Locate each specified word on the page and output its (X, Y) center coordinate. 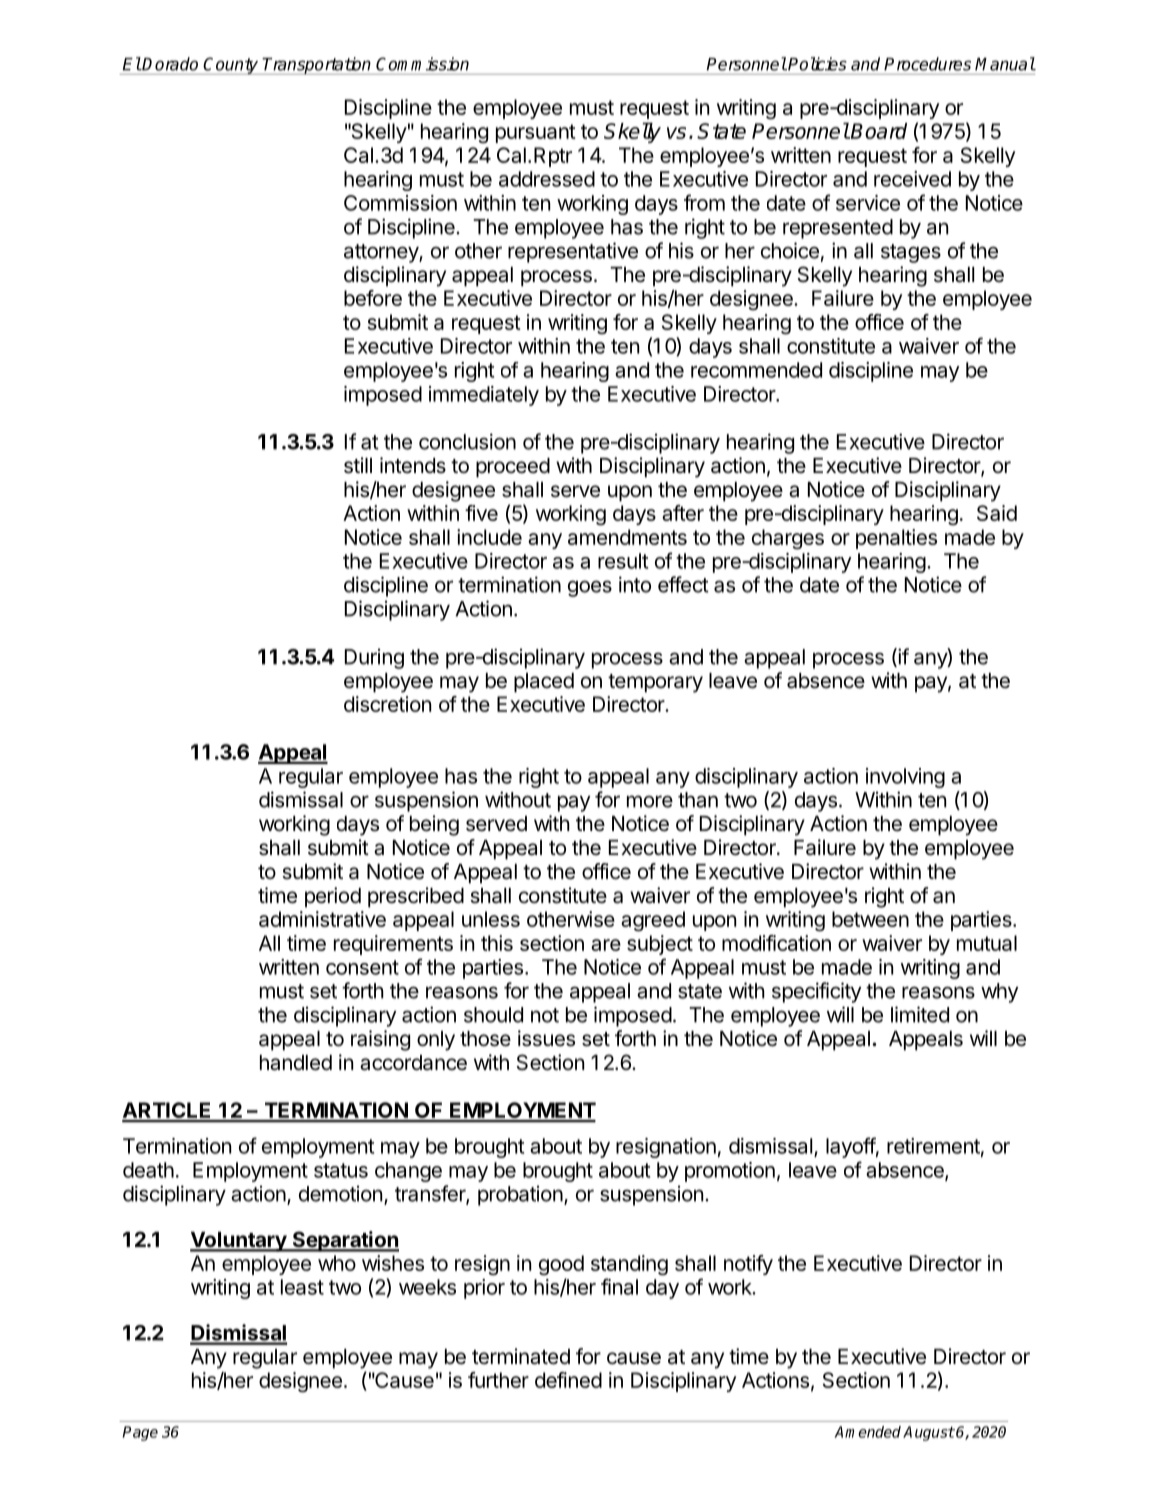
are (606, 945)
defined (568, 1380)
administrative (322, 919)
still (358, 465)
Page (140, 1433)
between (870, 919)
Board (879, 131)
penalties (896, 539)
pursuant (536, 133)
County (231, 66)
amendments (627, 537)
